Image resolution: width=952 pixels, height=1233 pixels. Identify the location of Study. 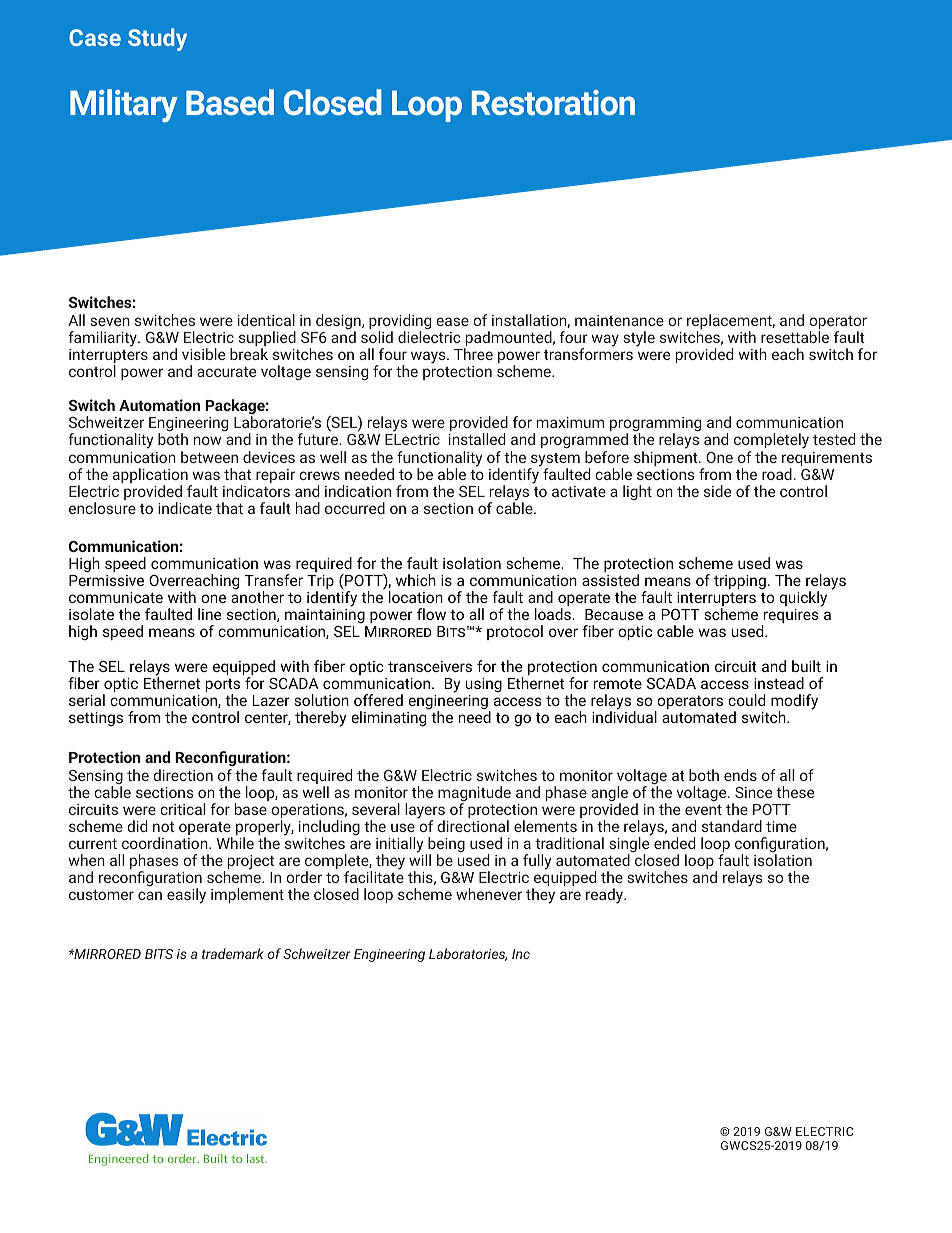
(157, 39).
